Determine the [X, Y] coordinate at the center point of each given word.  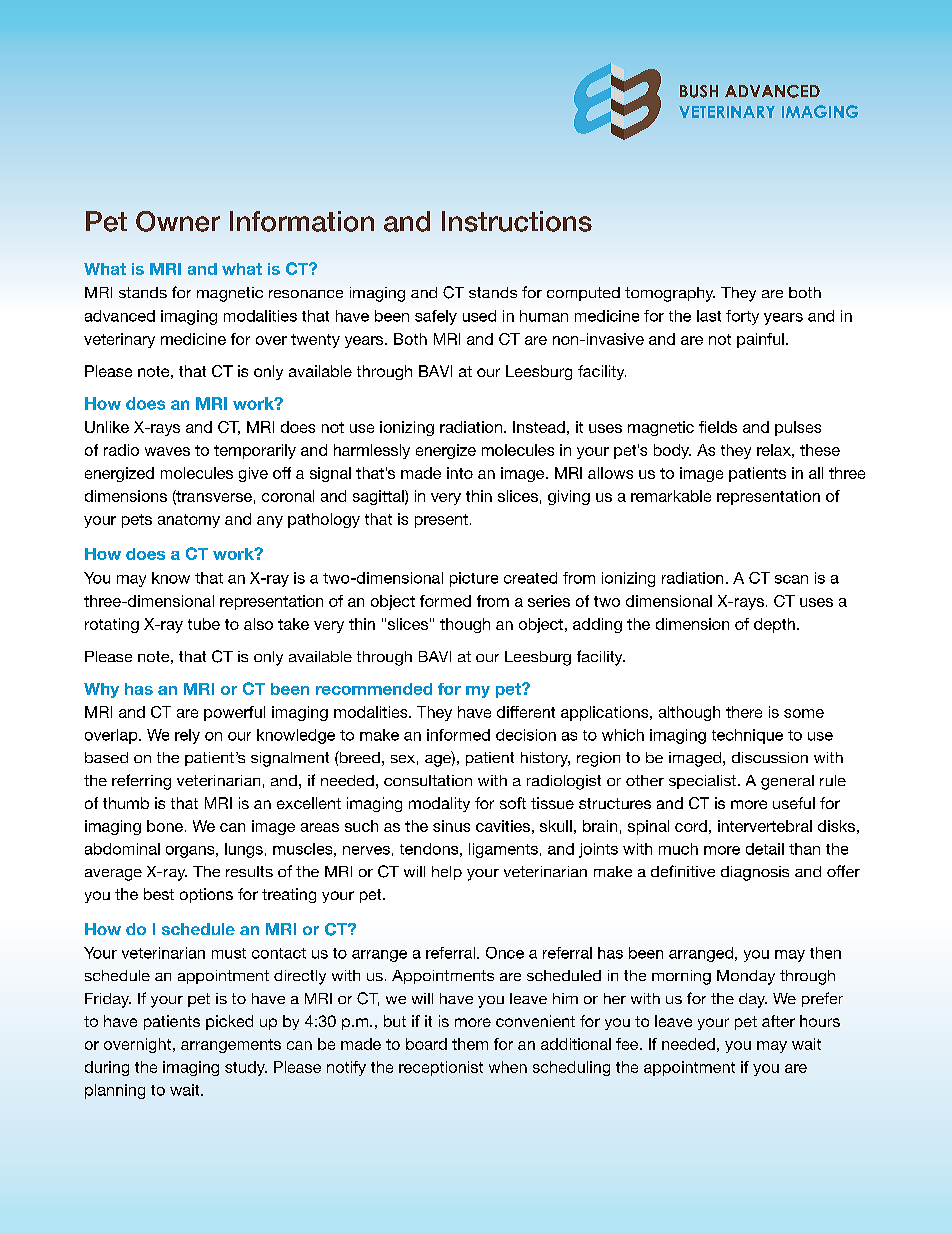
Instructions [517, 221]
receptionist [441, 1068]
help [447, 873]
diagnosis [755, 873]
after [778, 1021]
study [246, 1068]
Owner [178, 221]
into [460, 473]
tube [204, 624]
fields [718, 427]
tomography [670, 294]
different [526, 712]
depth [774, 625]
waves [167, 451]
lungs [244, 850]
